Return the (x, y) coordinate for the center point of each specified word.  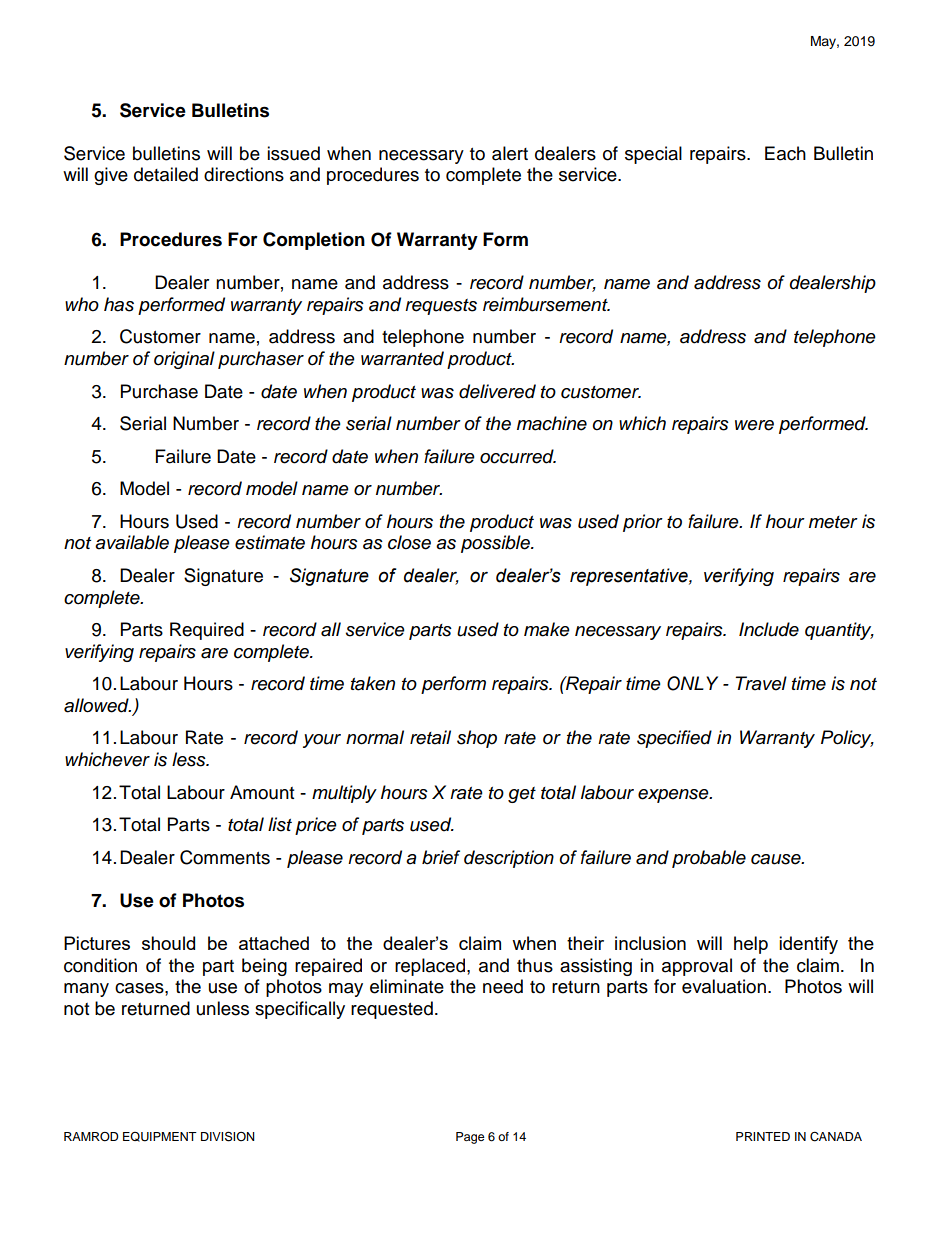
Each (785, 153)
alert (510, 153)
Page (470, 1138)
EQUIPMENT (160, 1137)
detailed (166, 174)
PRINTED (763, 1136)
